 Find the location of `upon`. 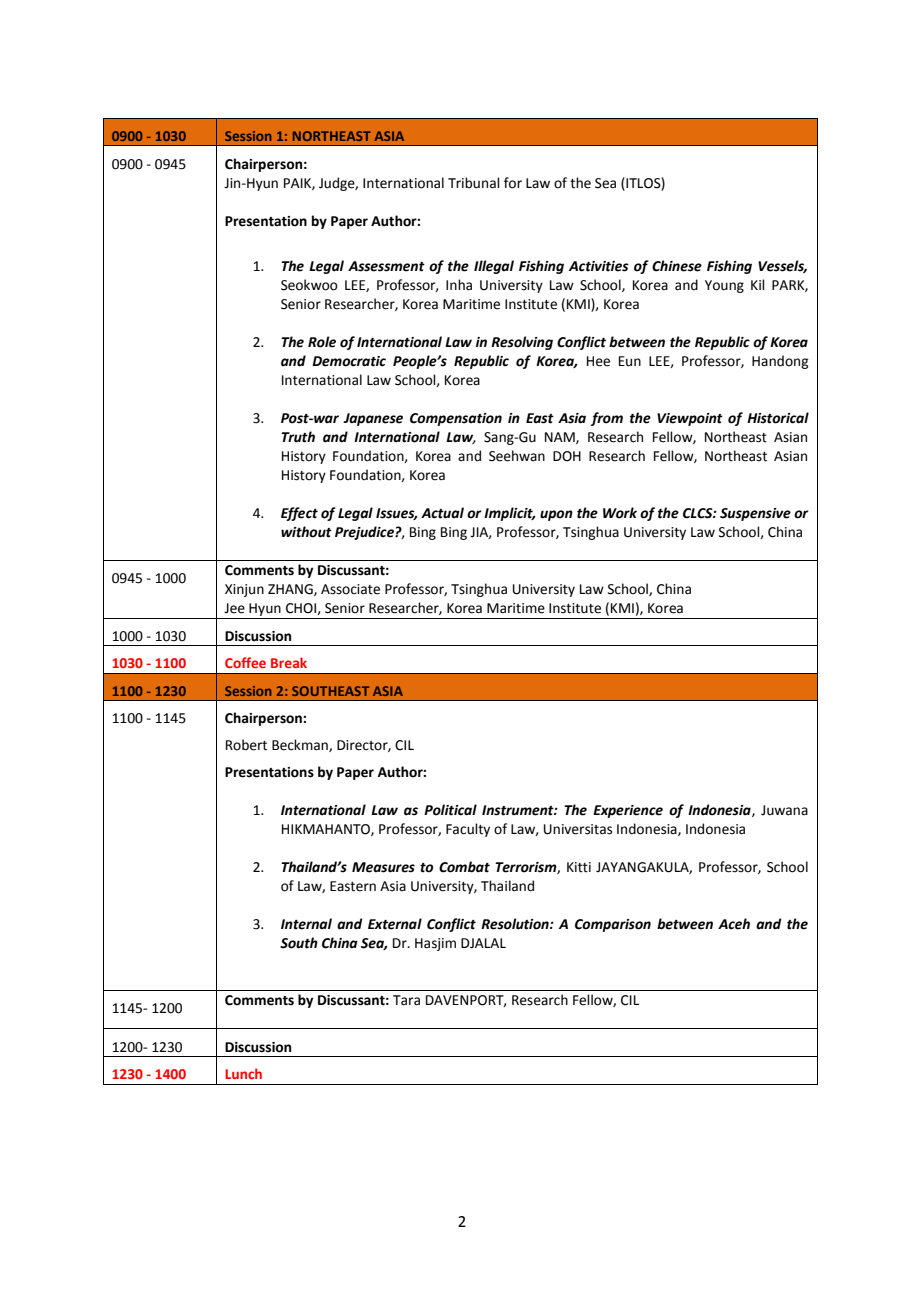

upon is located at coordinates (556, 515).
